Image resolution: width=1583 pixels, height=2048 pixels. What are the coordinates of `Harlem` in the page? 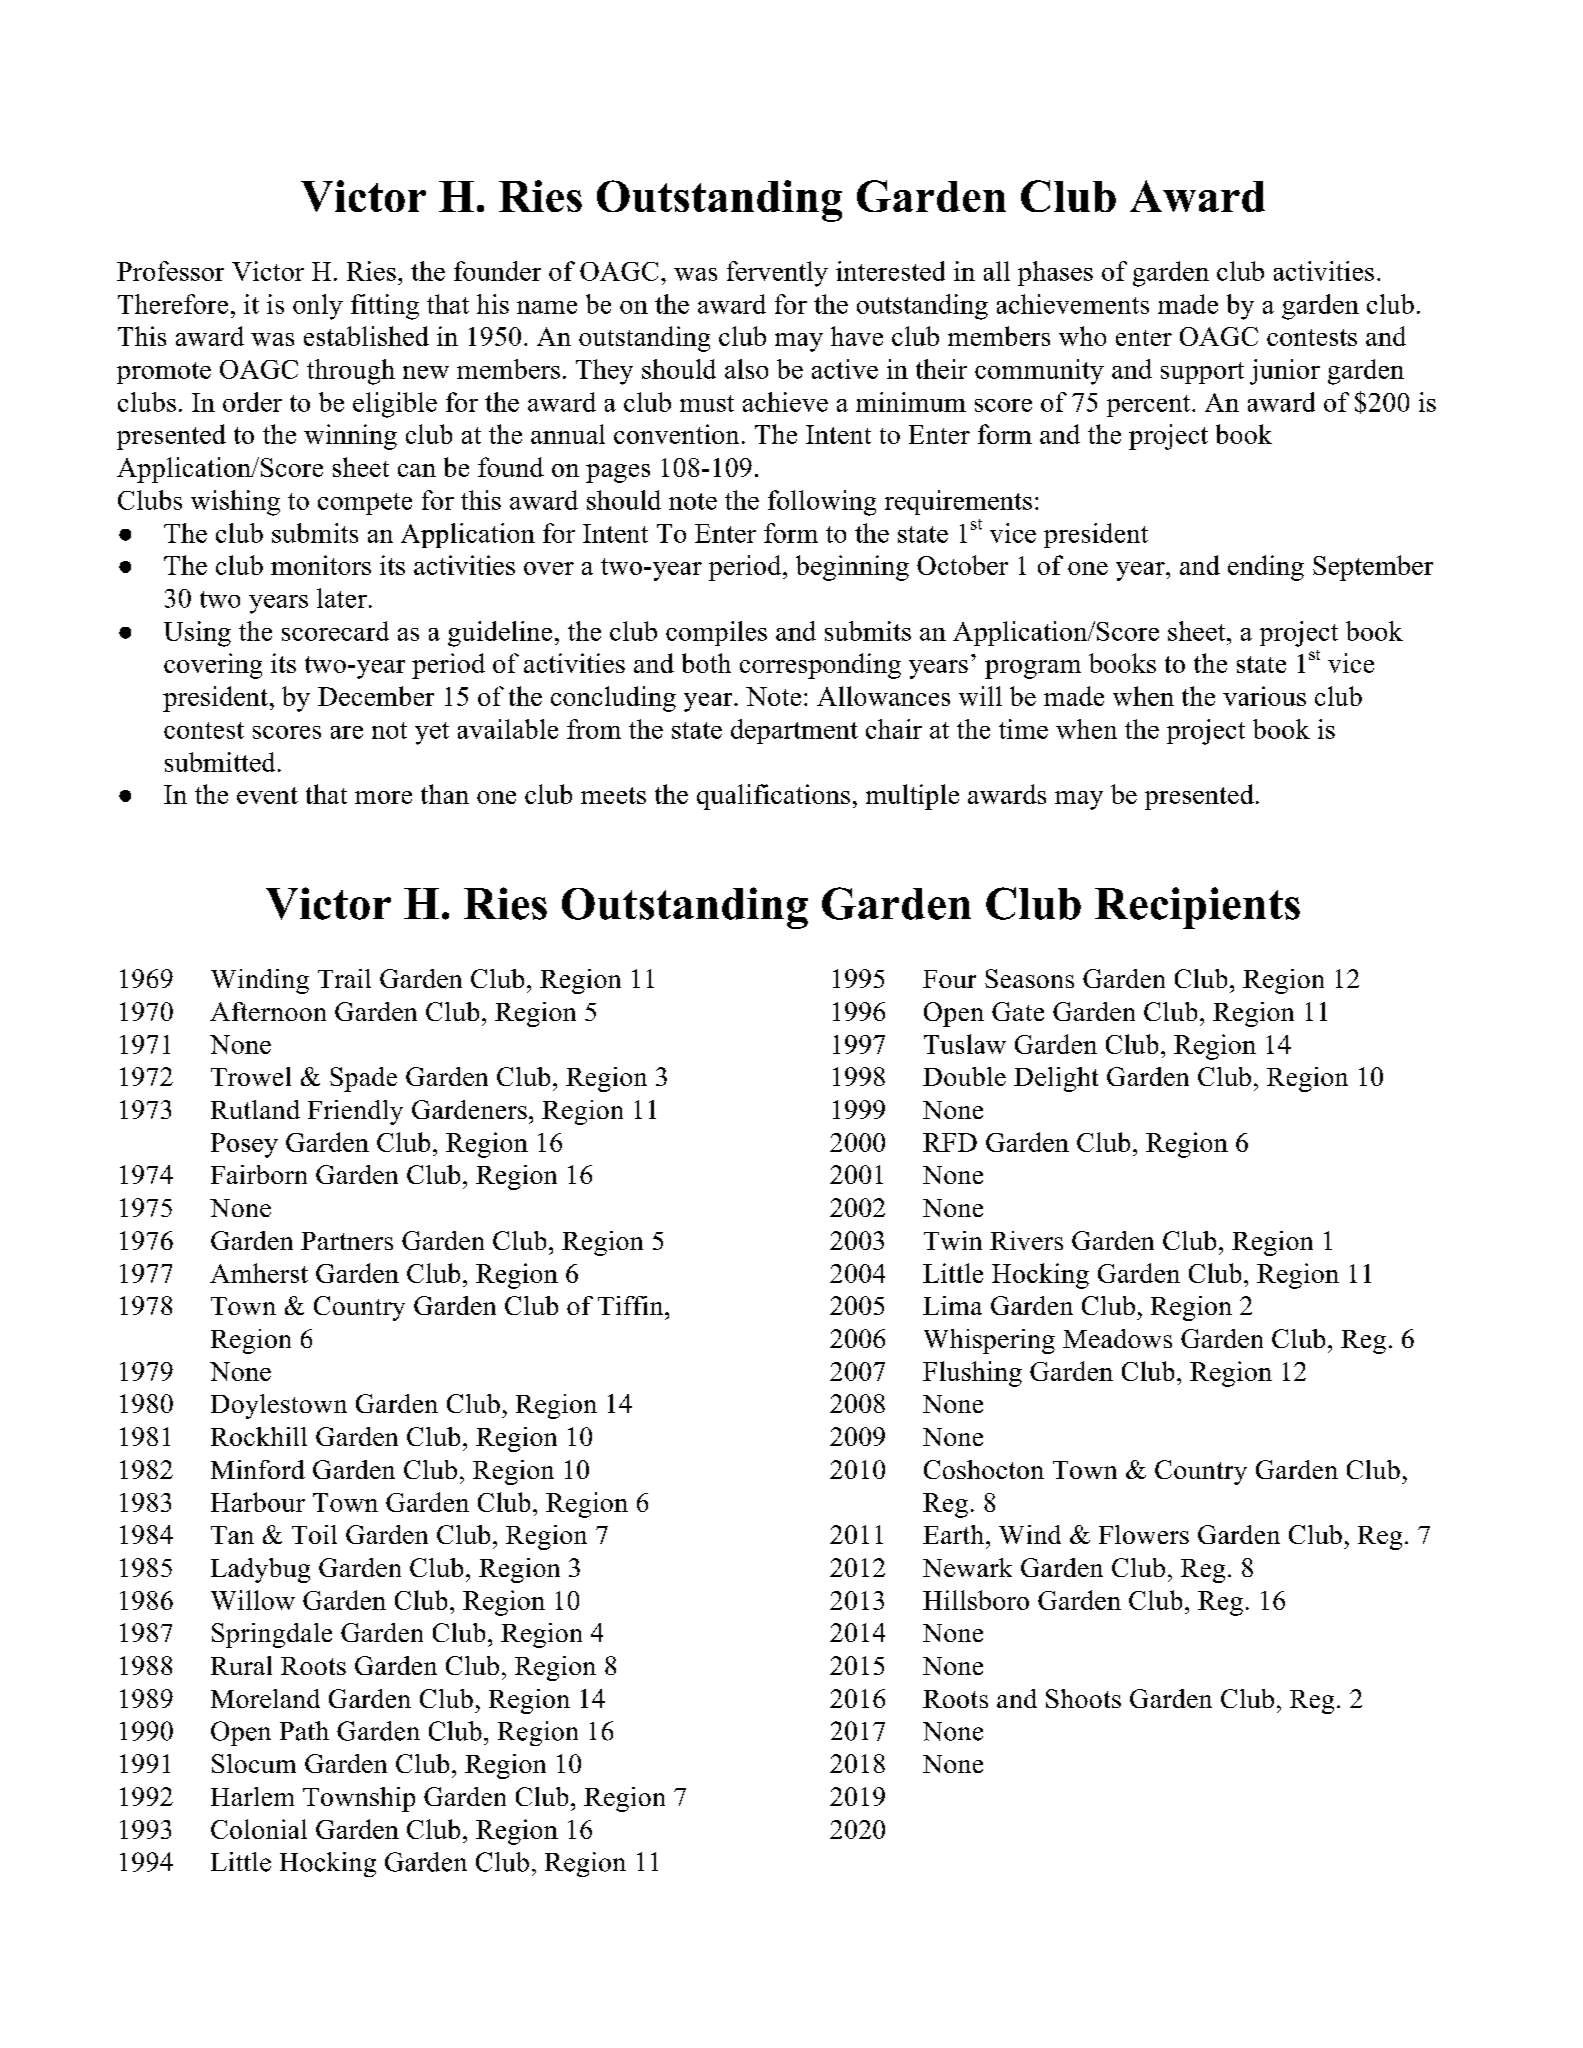 It's located at (252, 1796).
